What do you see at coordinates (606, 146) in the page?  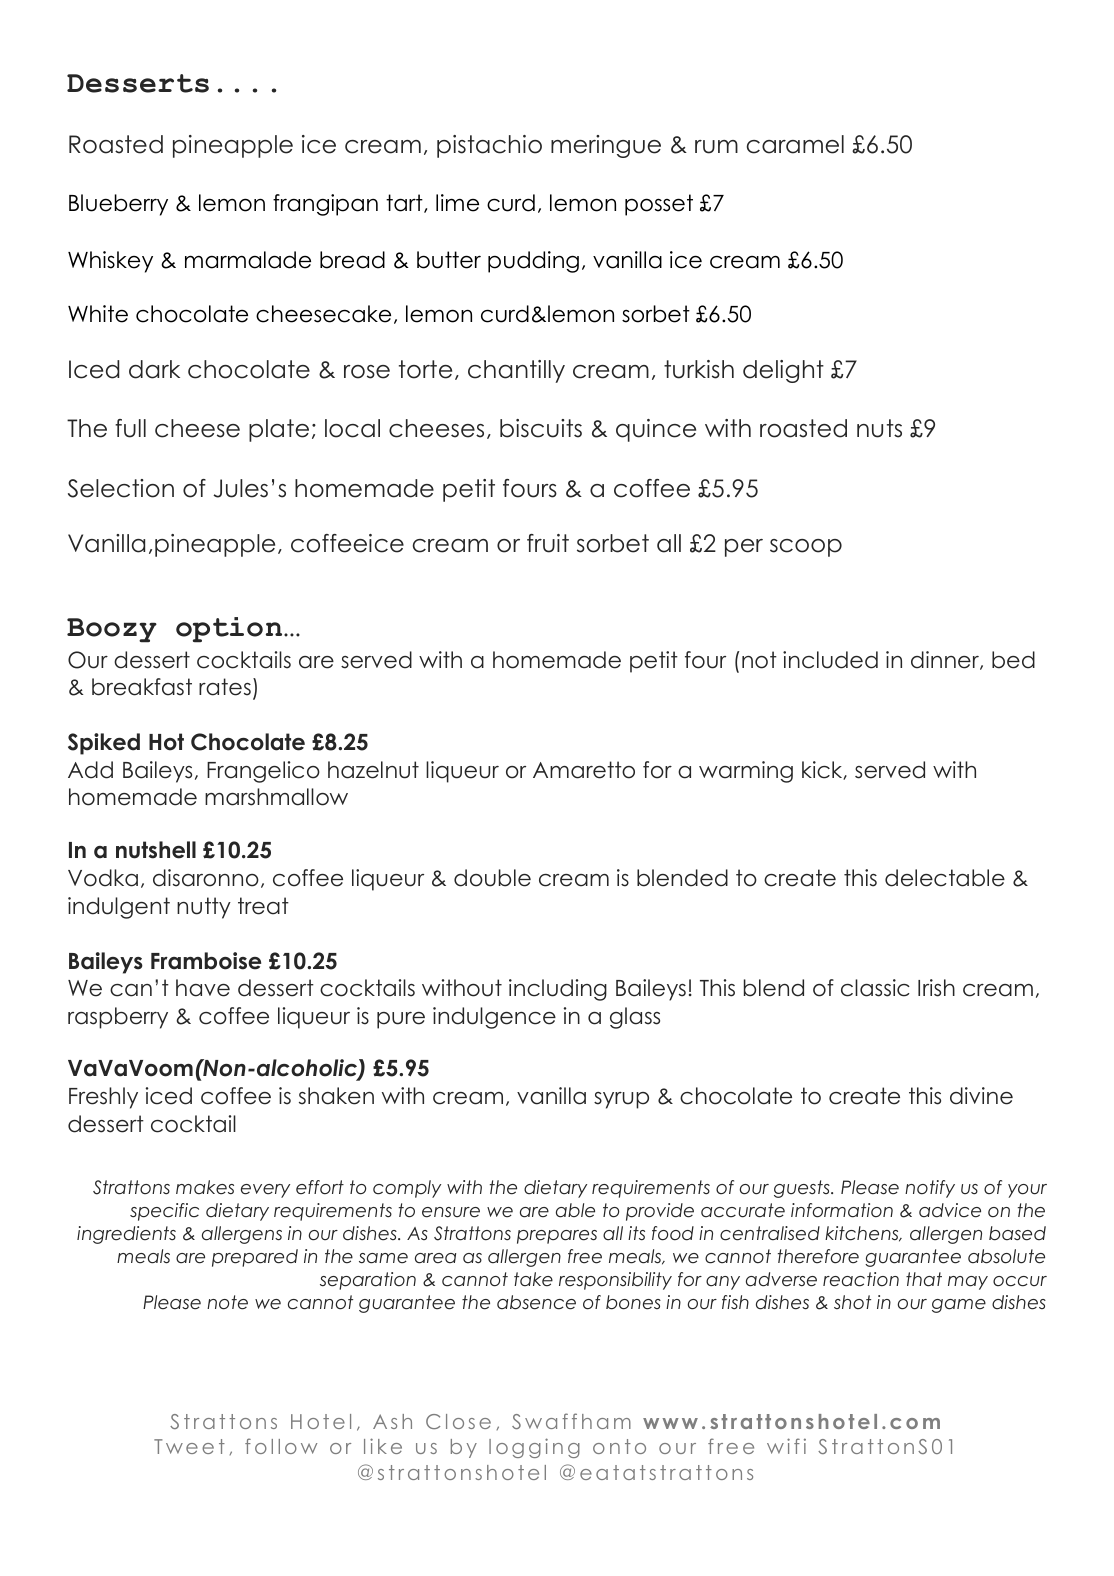 I see `meringue` at bounding box center [606, 146].
